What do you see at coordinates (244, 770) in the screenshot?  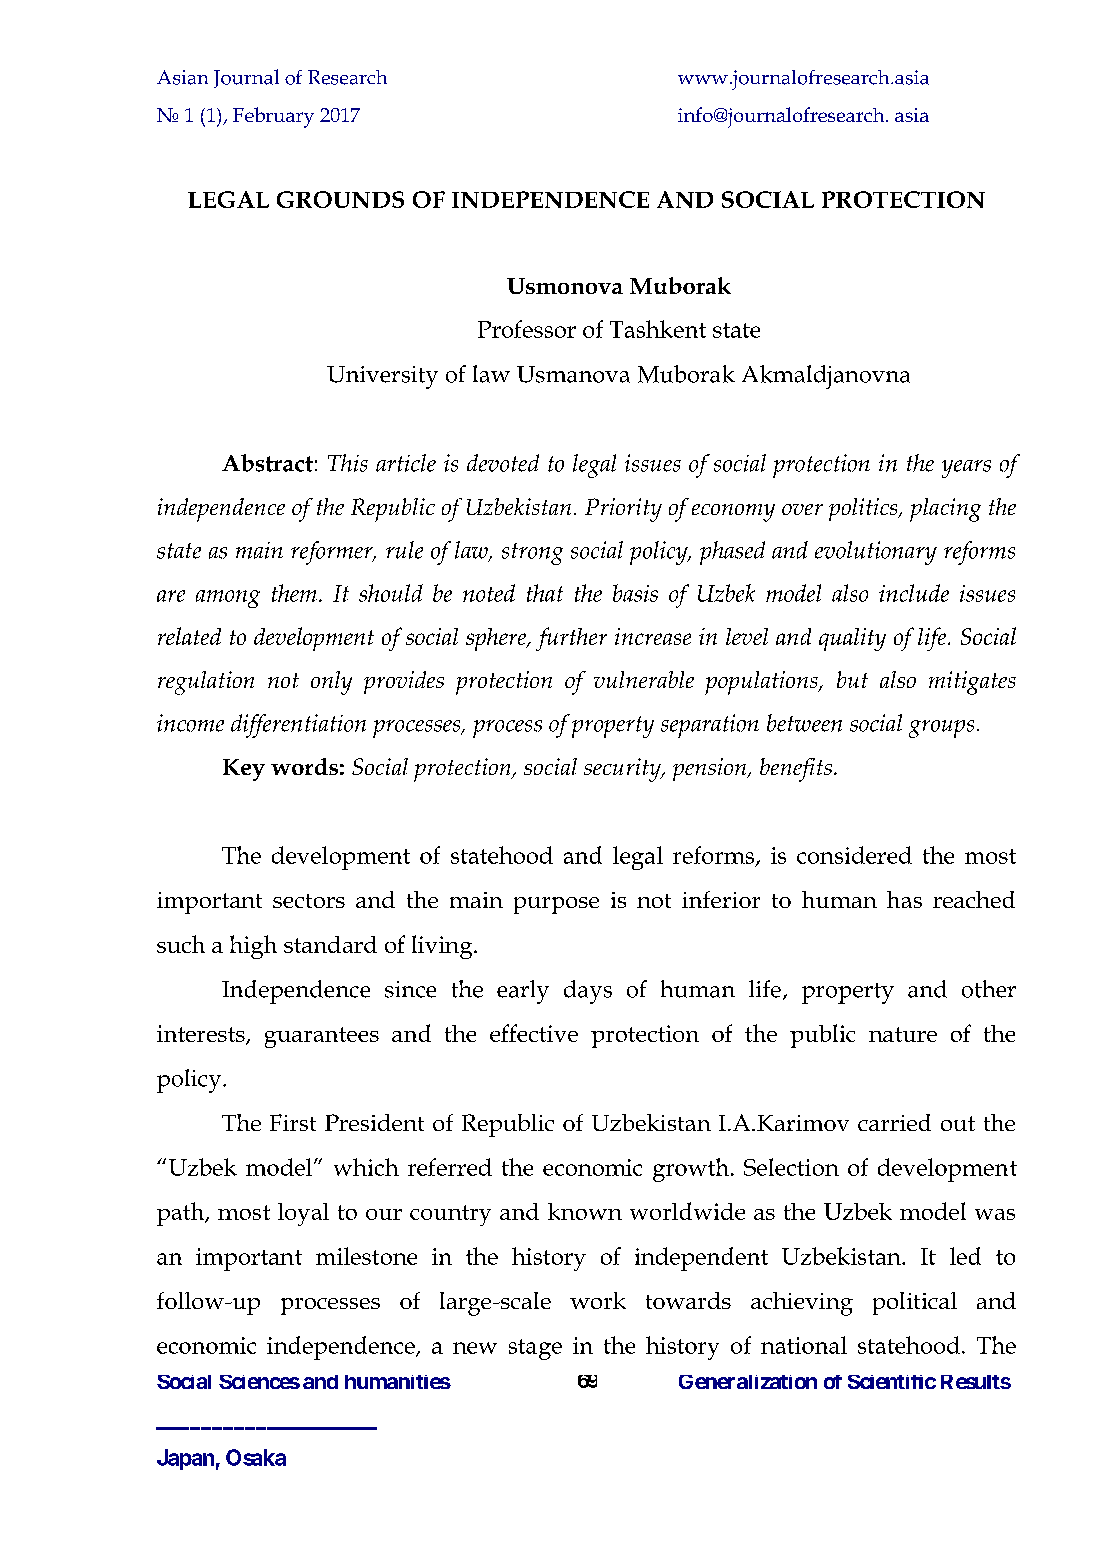 I see `Key` at bounding box center [244, 770].
